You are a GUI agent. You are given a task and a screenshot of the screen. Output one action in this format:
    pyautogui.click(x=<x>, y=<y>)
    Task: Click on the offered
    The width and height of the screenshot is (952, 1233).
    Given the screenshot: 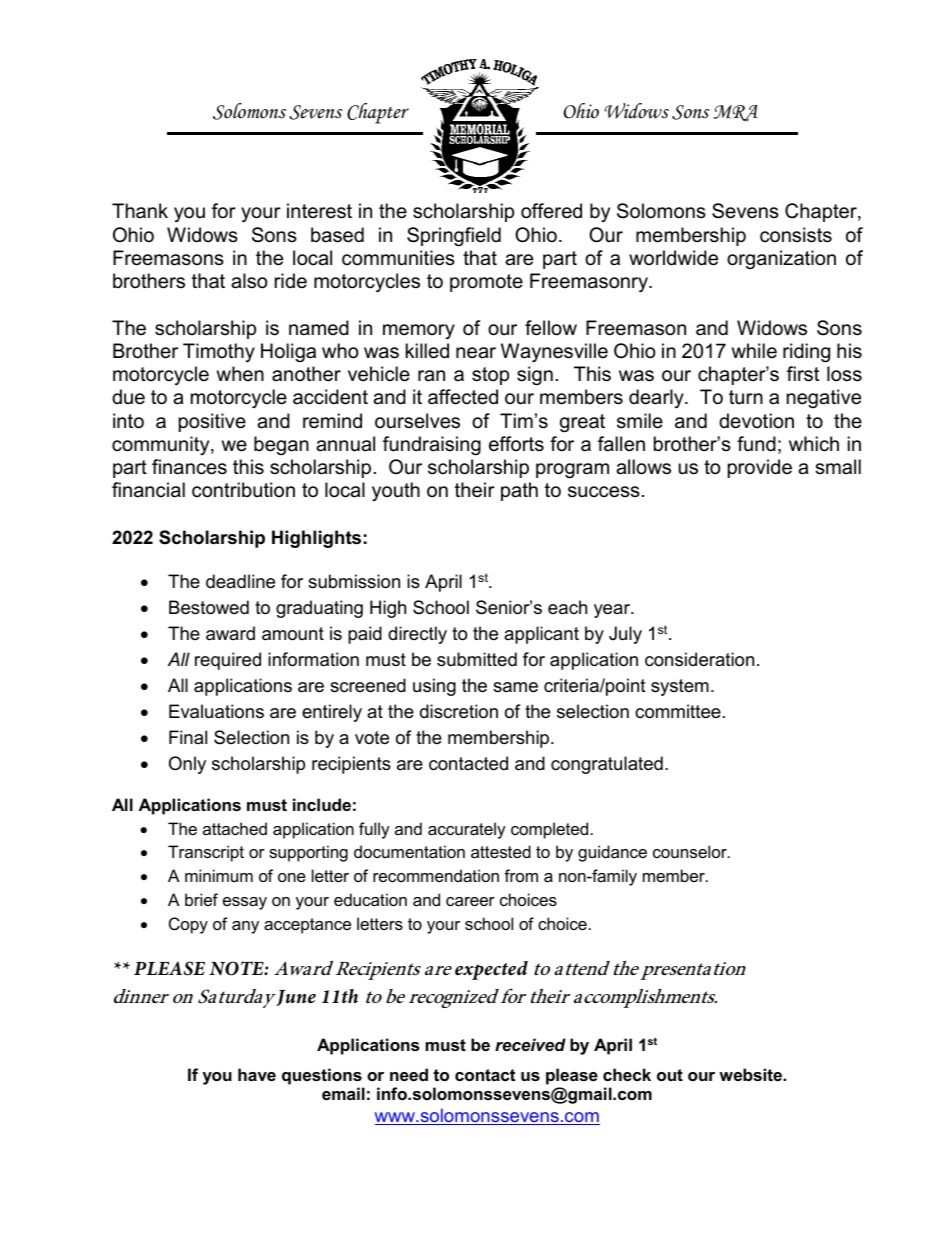 What is the action you would take?
    pyautogui.click(x=551, y=211)
